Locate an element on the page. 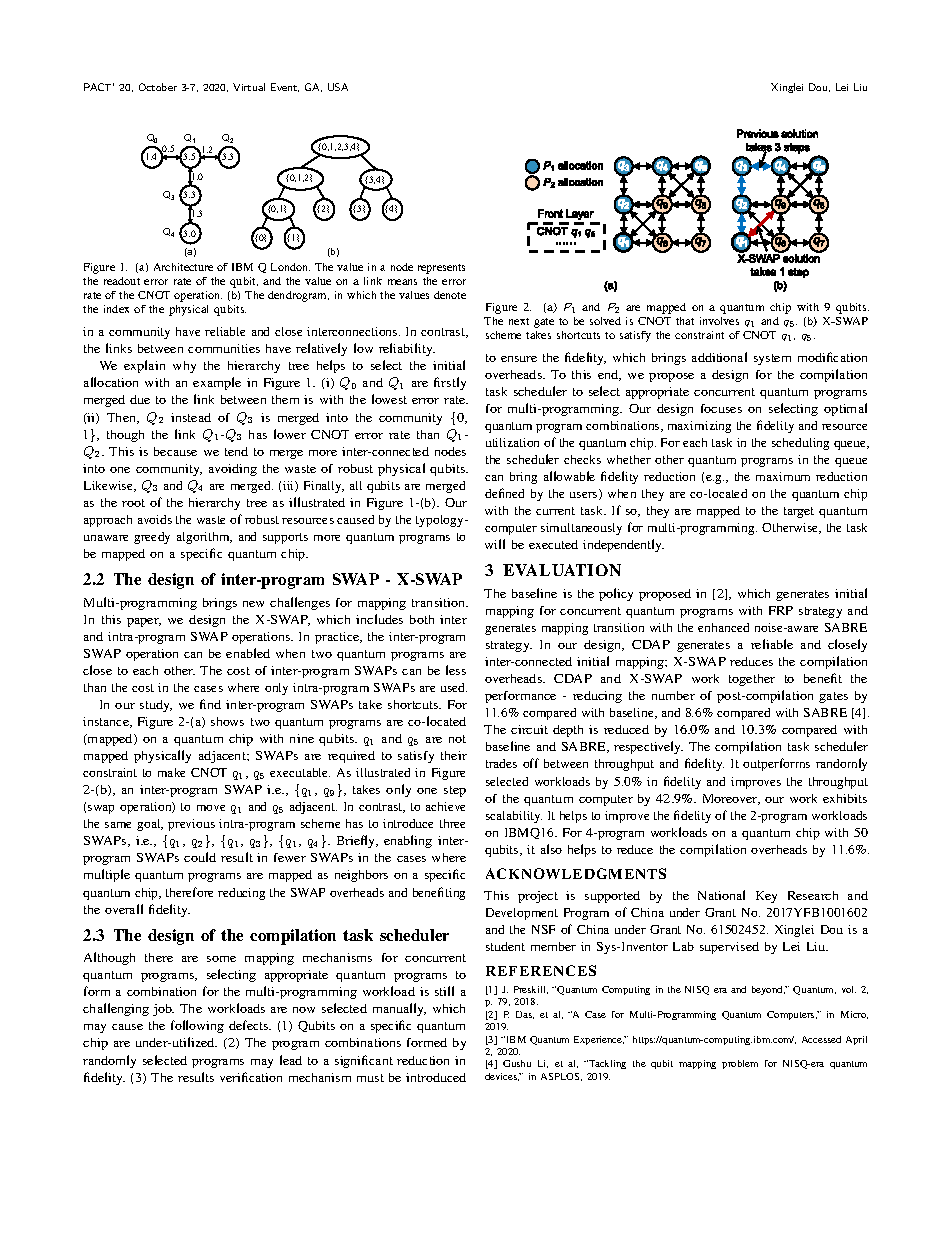 Image resolution: width=952 pixels, height=1233 pixels. will is located at coordinates (495, 544).
